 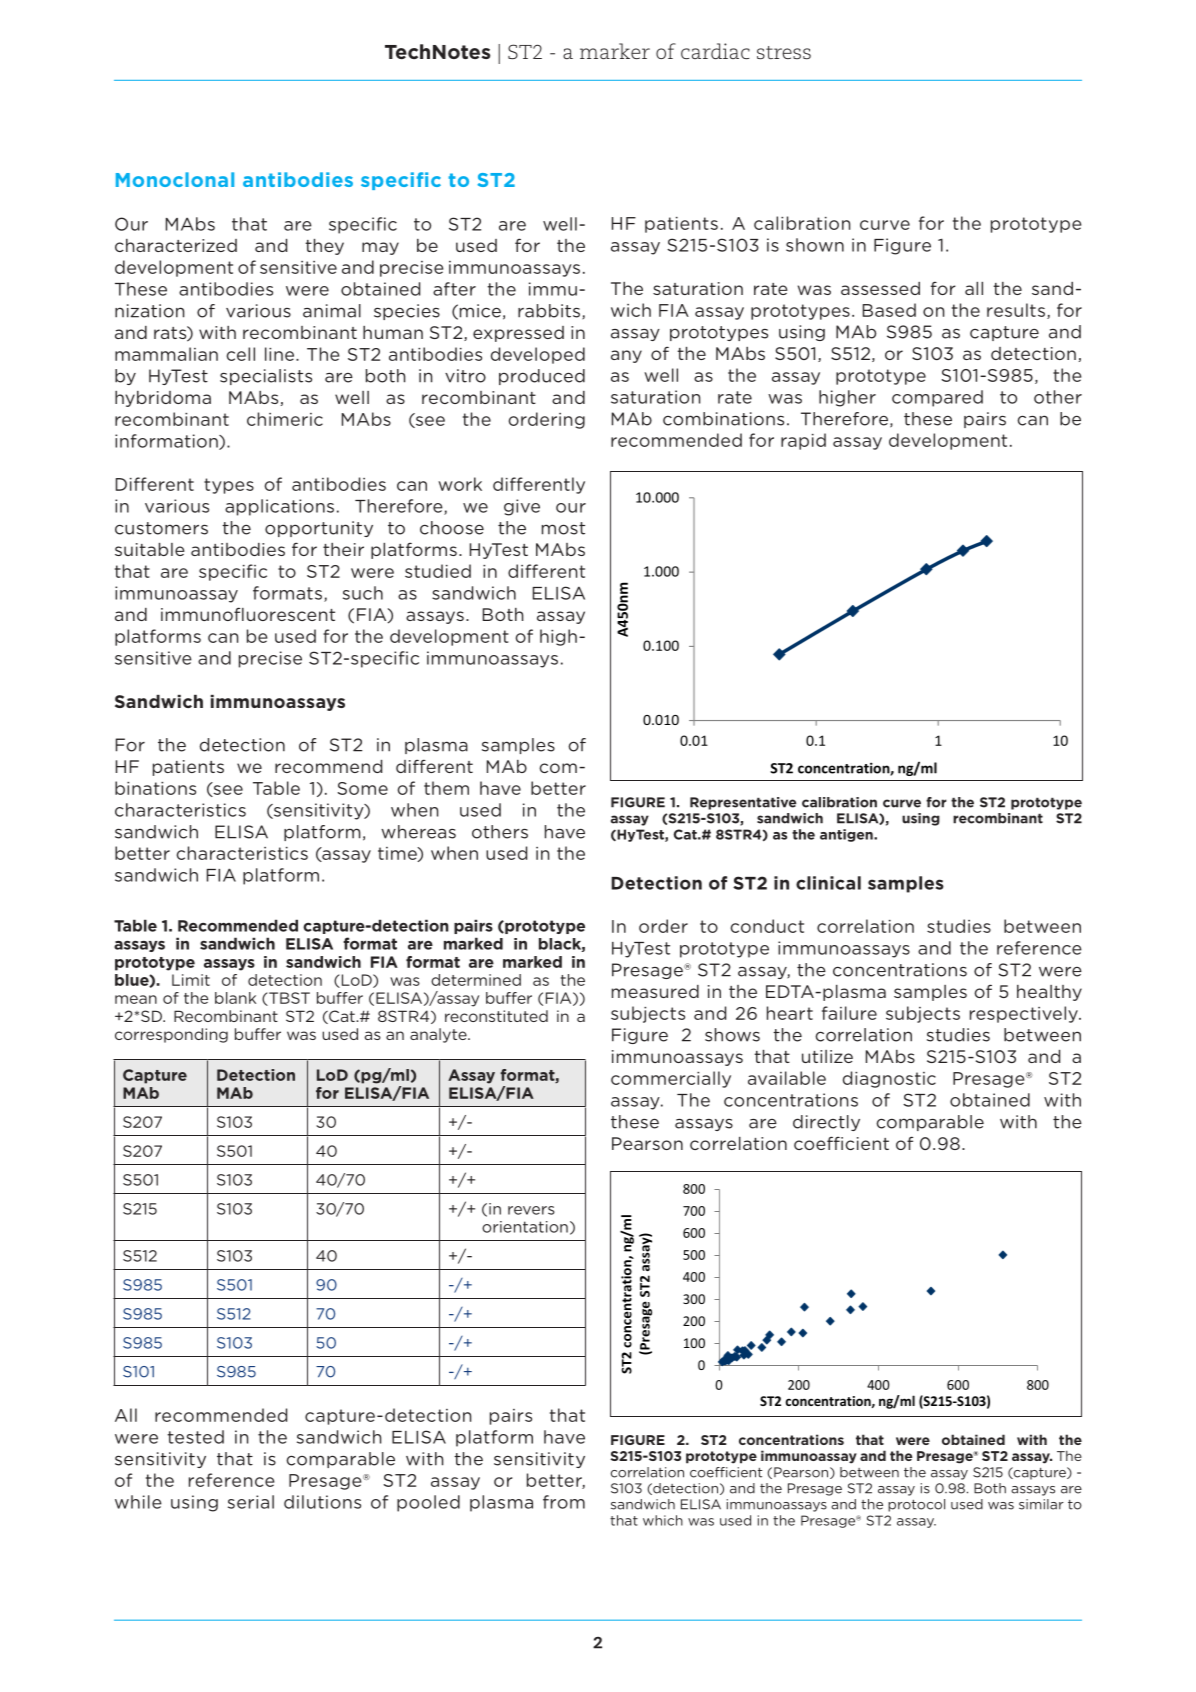 What do you see at coordinates (362, 788) in the document?
I see `Some` at bounding box center [362, 788].
